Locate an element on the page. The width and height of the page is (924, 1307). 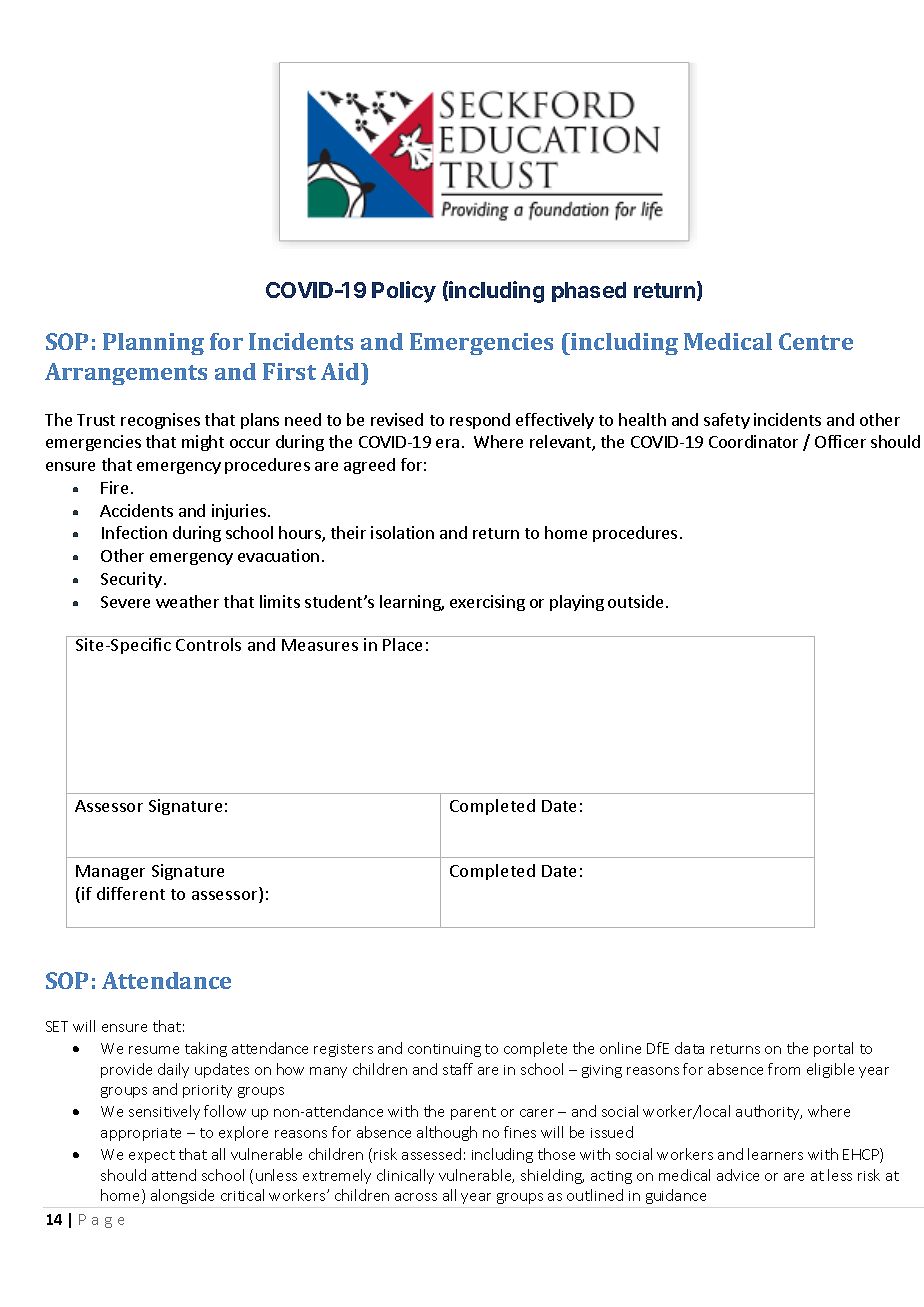
Planning is located at coordinates (153, 344).
